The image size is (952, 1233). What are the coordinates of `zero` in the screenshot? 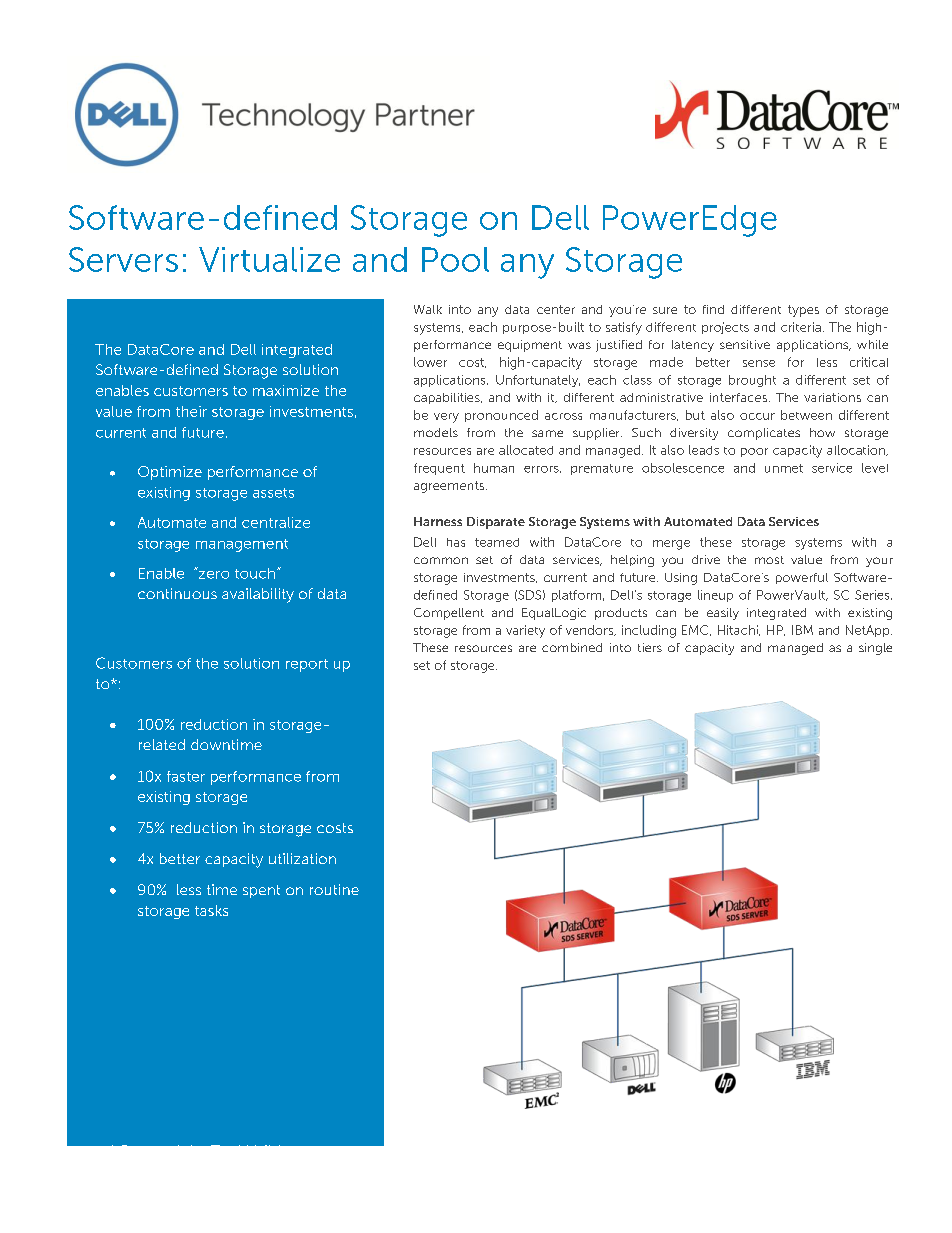 It's located at (214, 575).
